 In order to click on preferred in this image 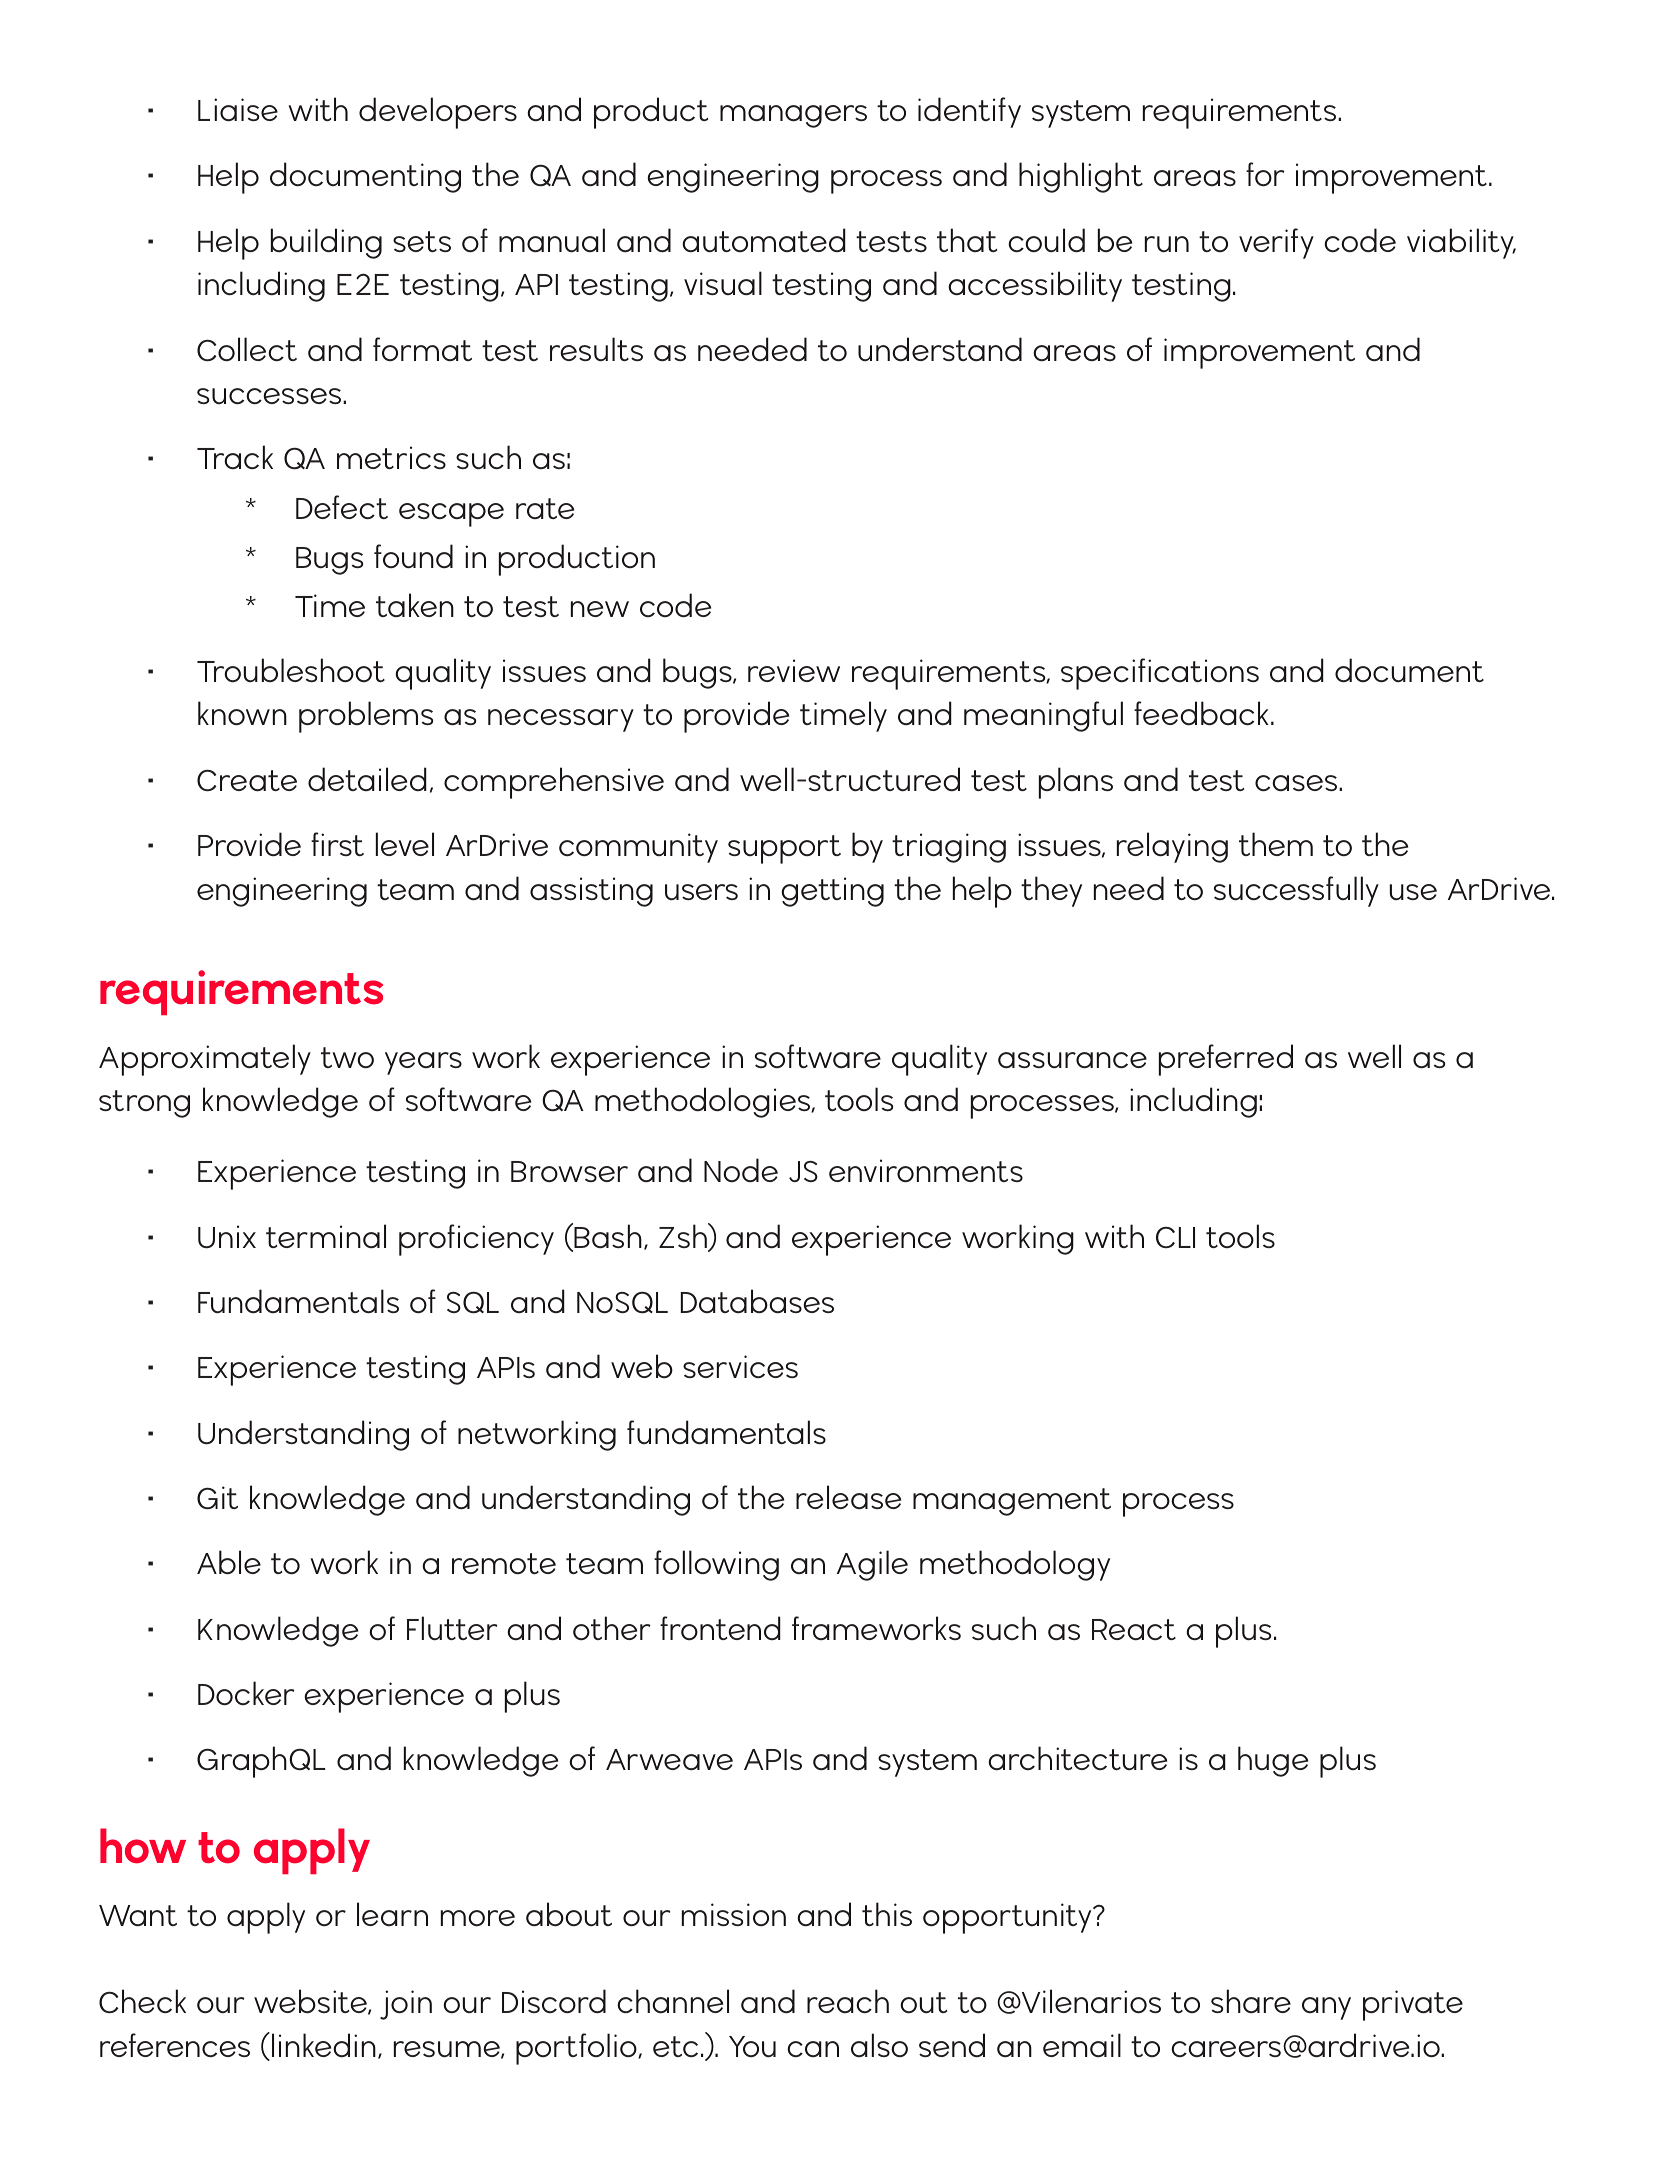, I will do `click(1226, 1060)`.
